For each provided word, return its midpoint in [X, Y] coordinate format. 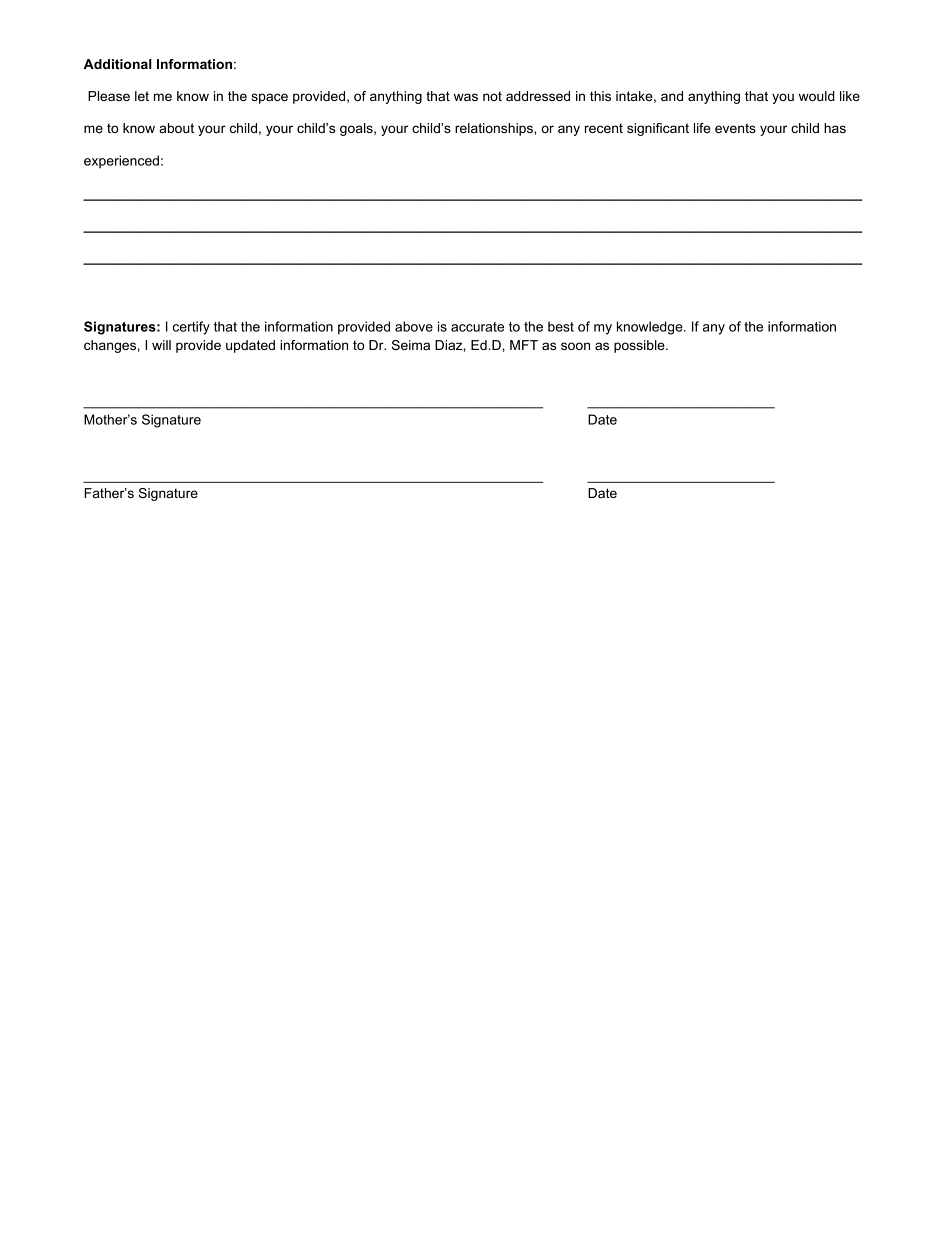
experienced [121, 161]
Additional [118, 64]
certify [191, 328]
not [492, 96]
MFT [524, 345]
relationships [495, 129]
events [735, 128]
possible [640, 346]
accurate [477, 327]
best [561, 326]
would [817, 96]
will [161, 345]
